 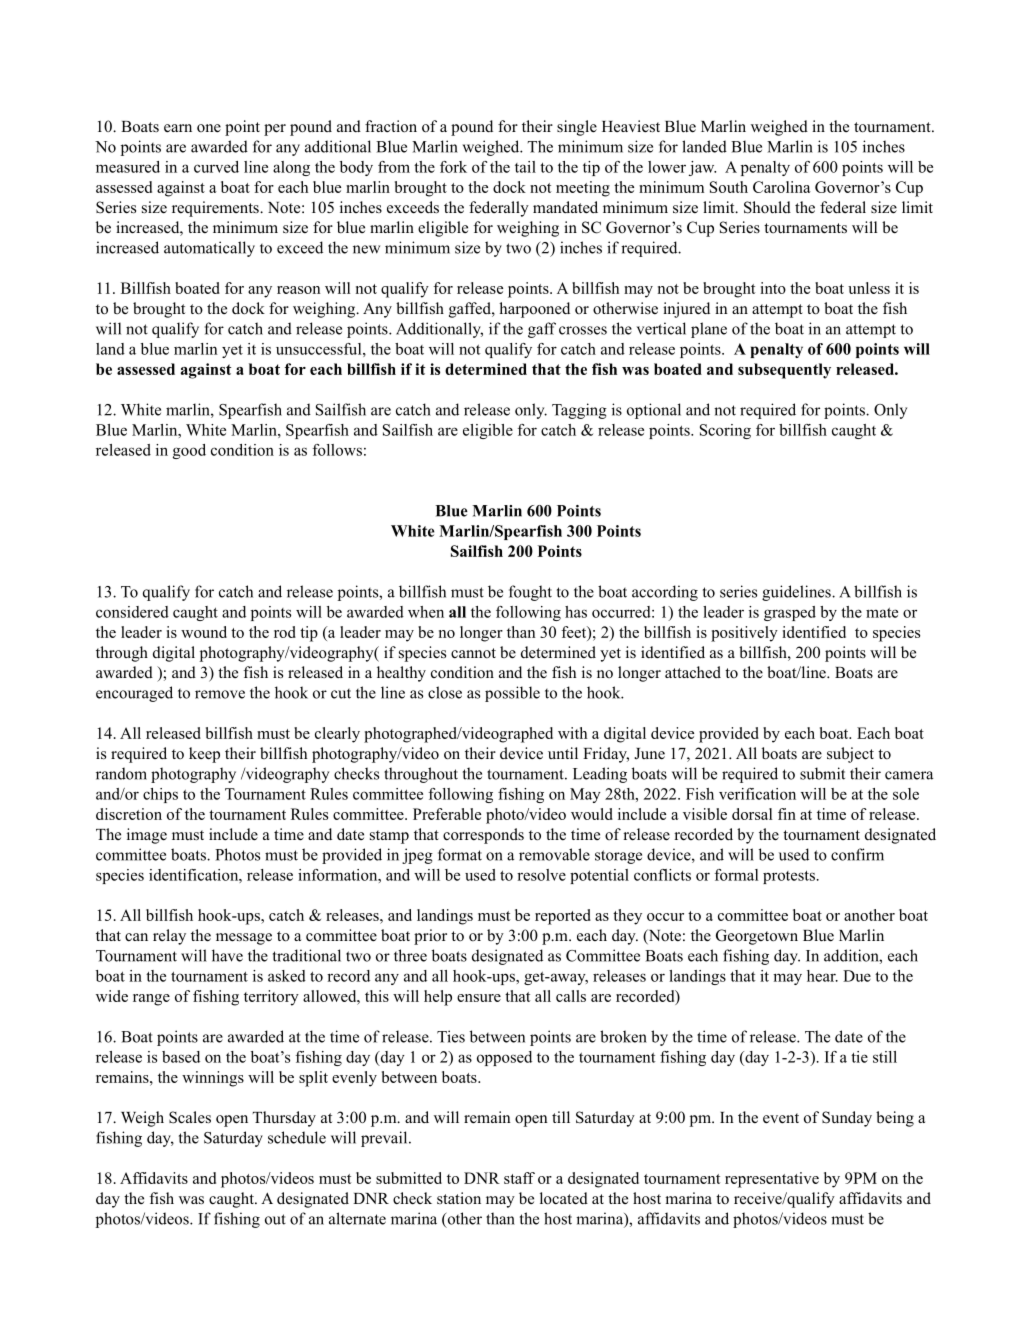 I want to click on staff, so click(x=519, y=1178).
